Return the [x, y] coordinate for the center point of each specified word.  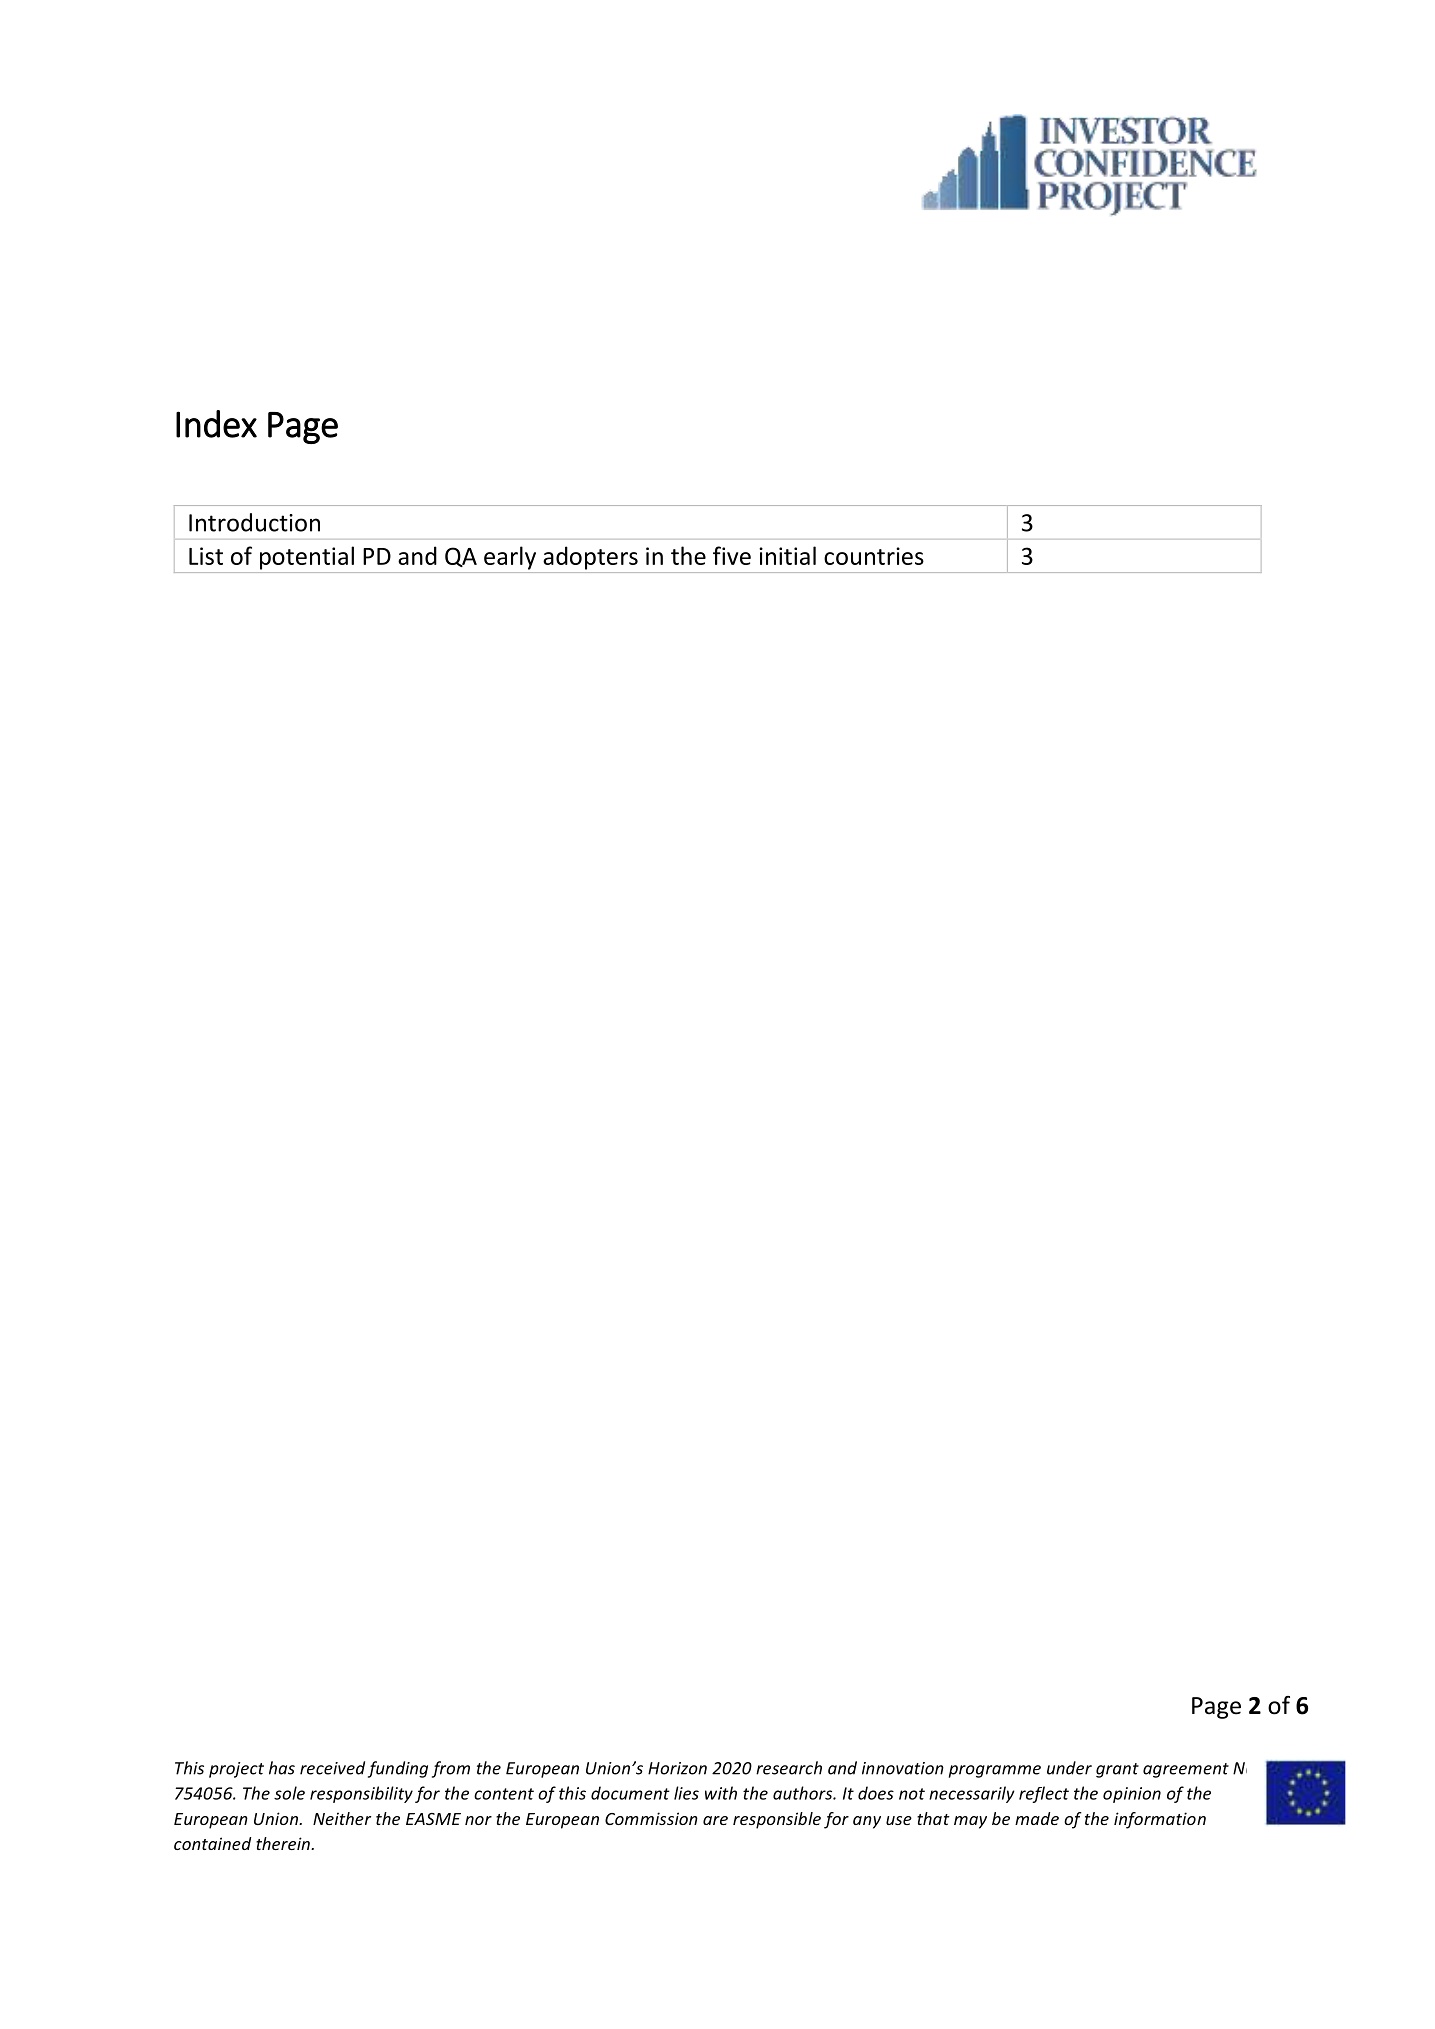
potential [307, 558]
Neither [342, 1818]
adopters [590, 558]
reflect [1044, 1794]
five [732, 555]
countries [874, 556]
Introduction [254, 522]
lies [686, 1793]
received [332, 1768]
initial [787, 555]
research [789, 1768]
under [1069, 1768]
